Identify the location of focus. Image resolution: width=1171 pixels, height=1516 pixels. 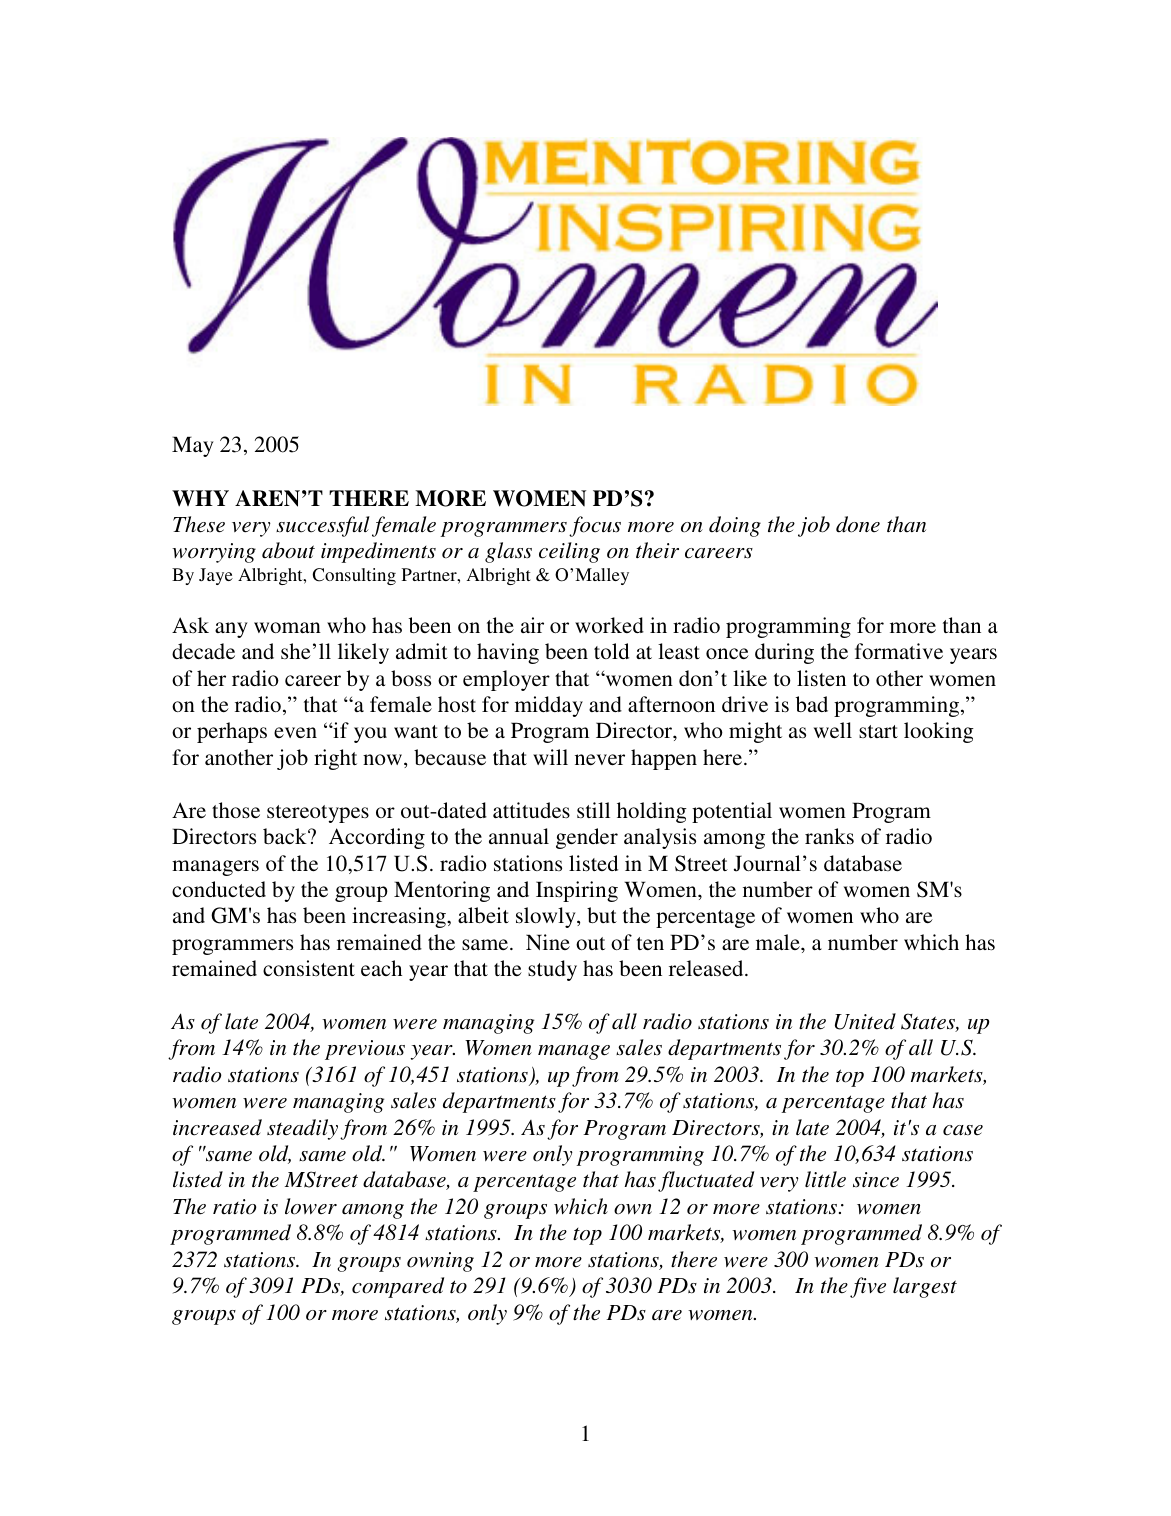
(595, 526).
